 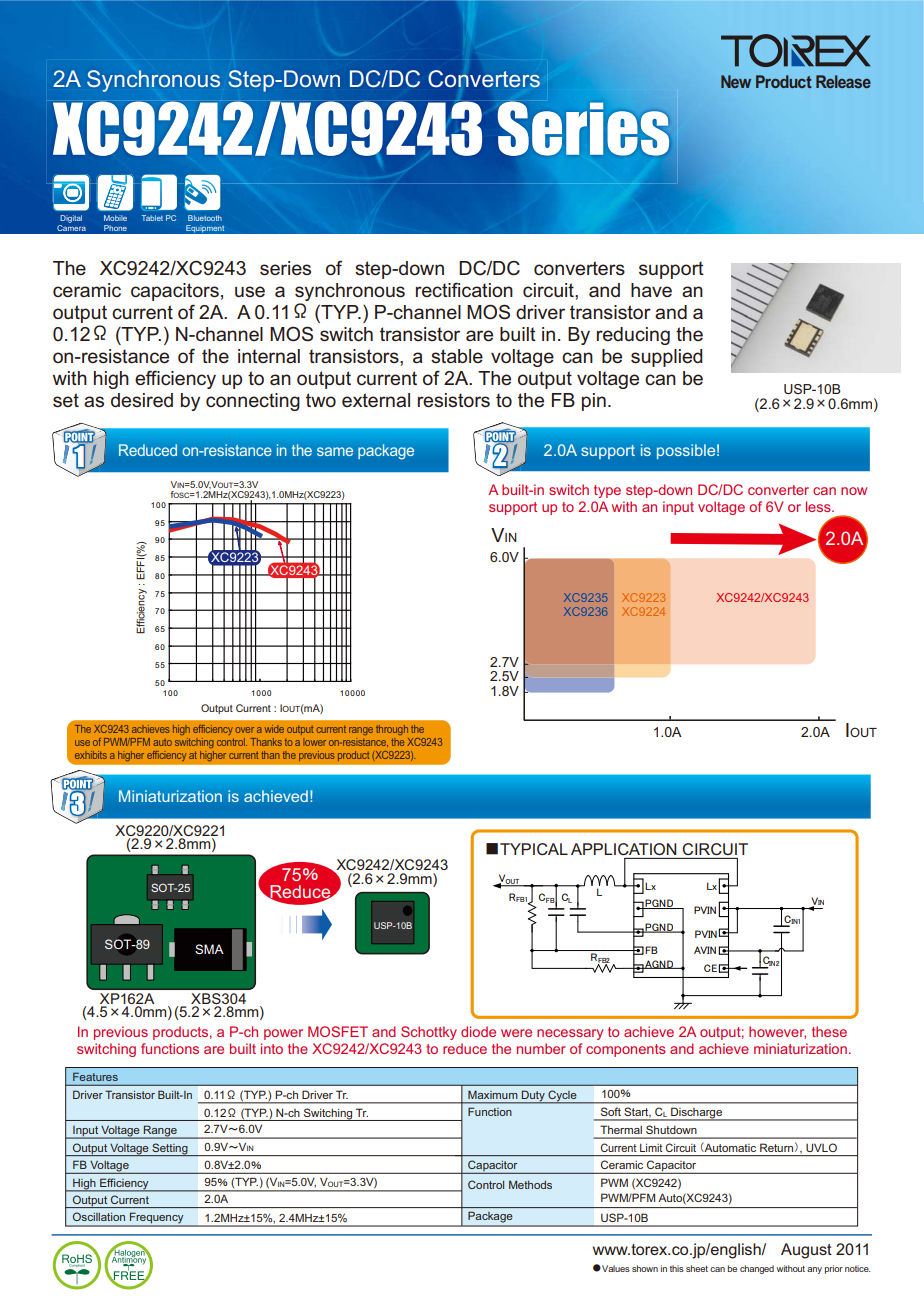 I want to click on rectification, so click(x=464, y=289).
